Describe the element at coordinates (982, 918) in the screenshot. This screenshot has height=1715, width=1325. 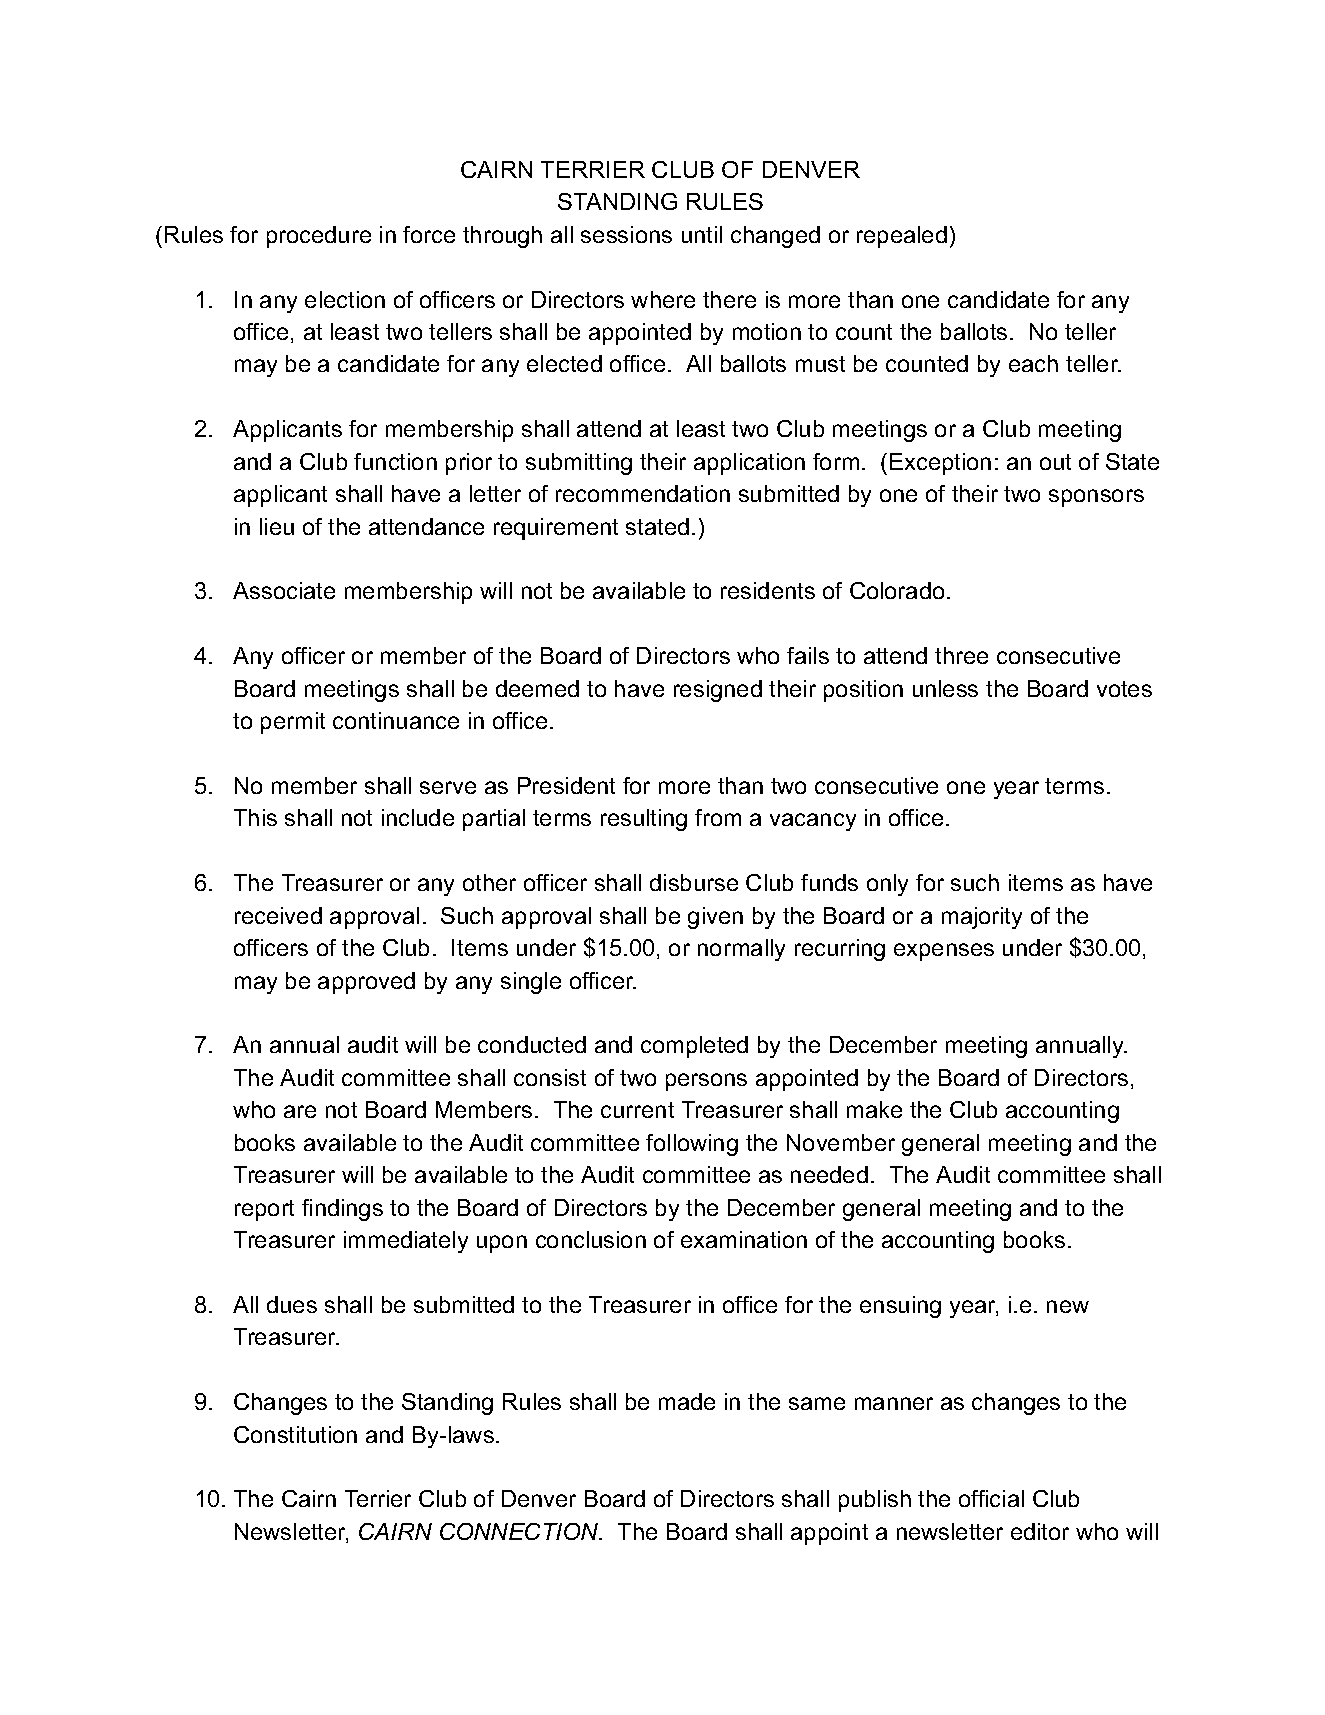
I see `majority` at that location.
